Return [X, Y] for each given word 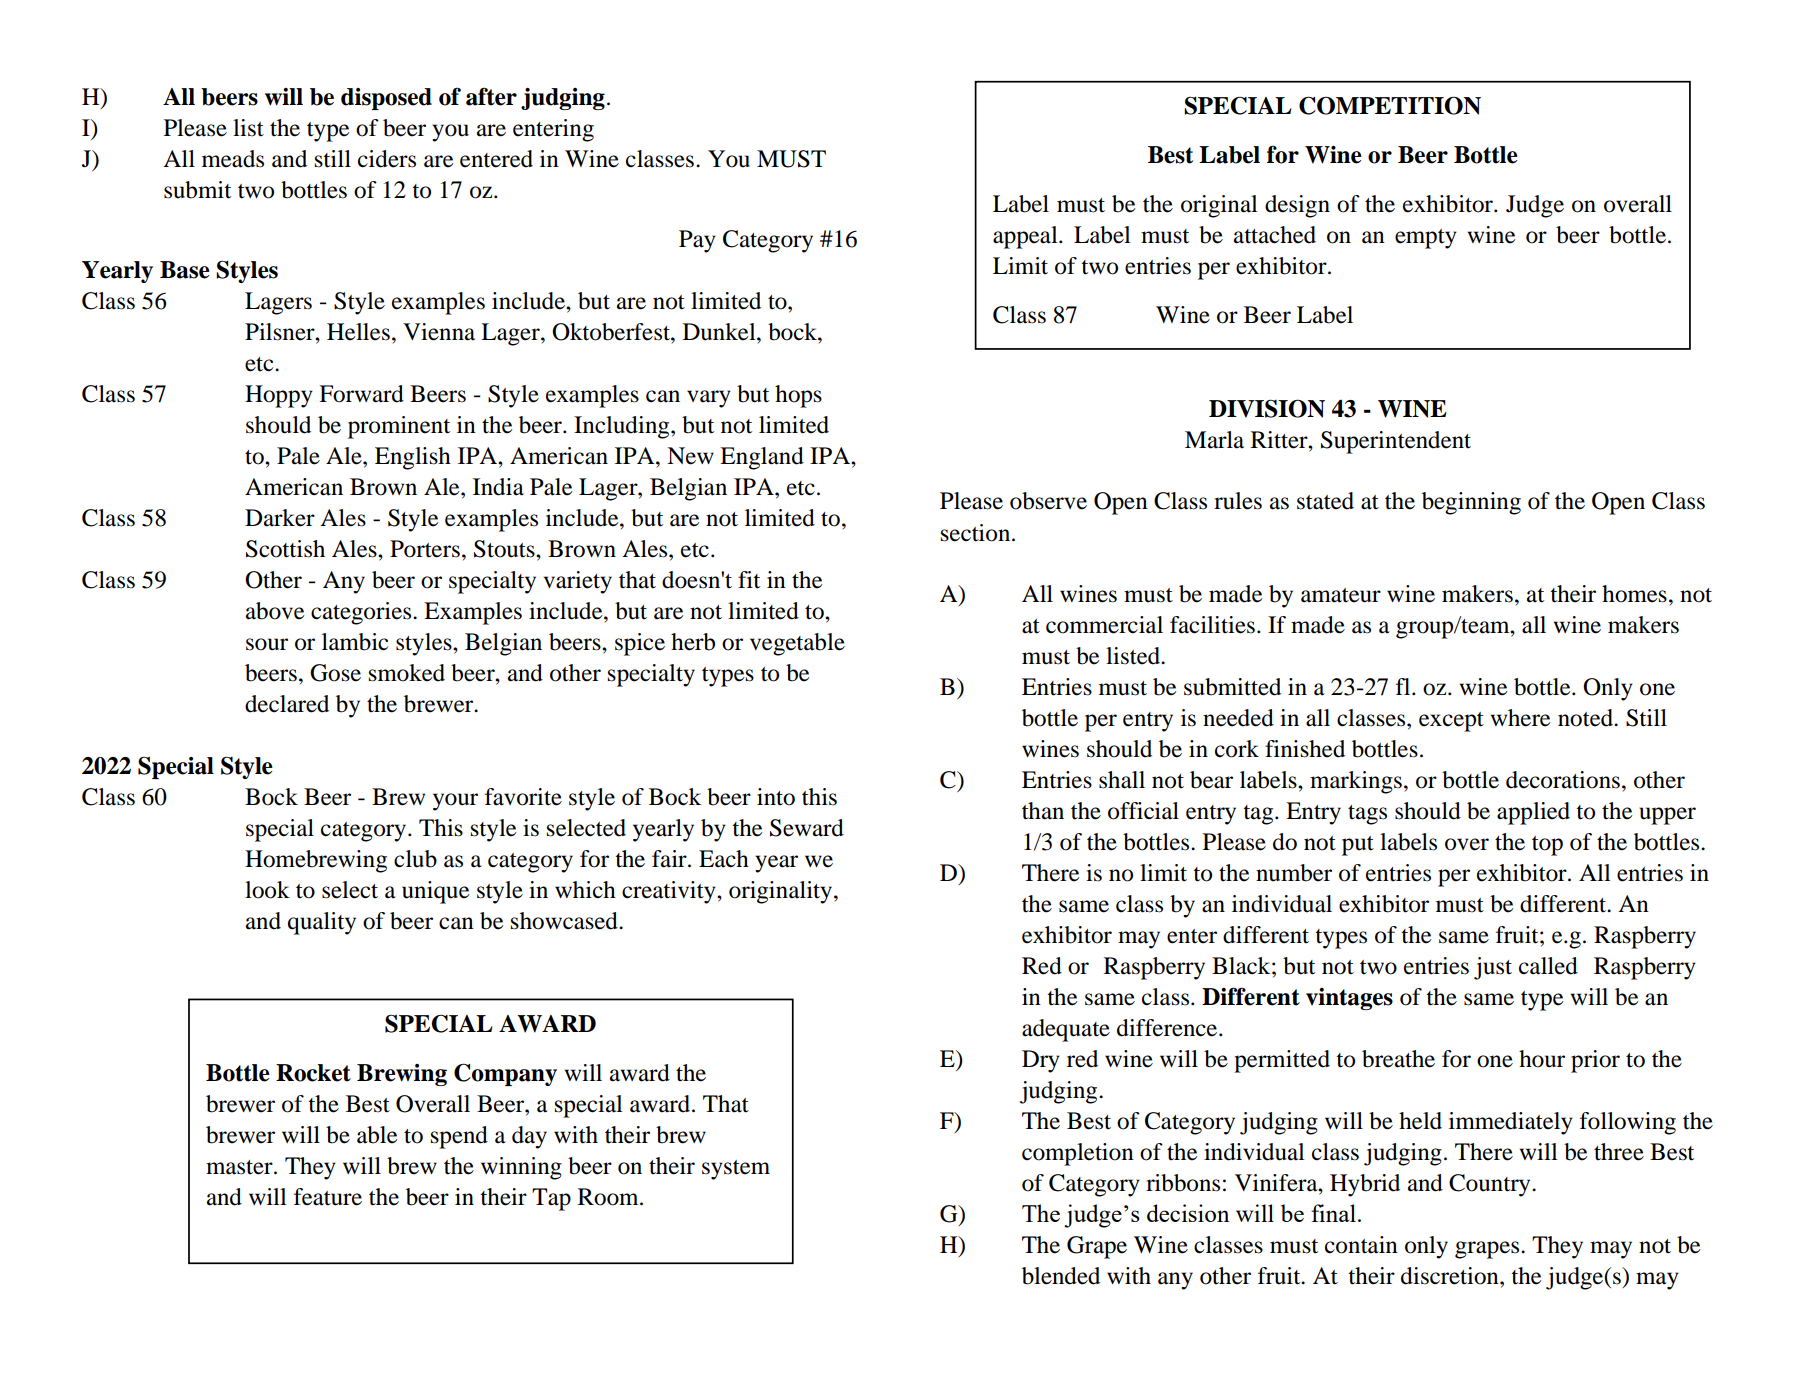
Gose [335, 673]
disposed [386, 99]
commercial [1104, 625]
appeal [1026, 237]
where [1520, 718]
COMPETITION [1390, 105]
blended [1061, 1276]
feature [328, 1197]
